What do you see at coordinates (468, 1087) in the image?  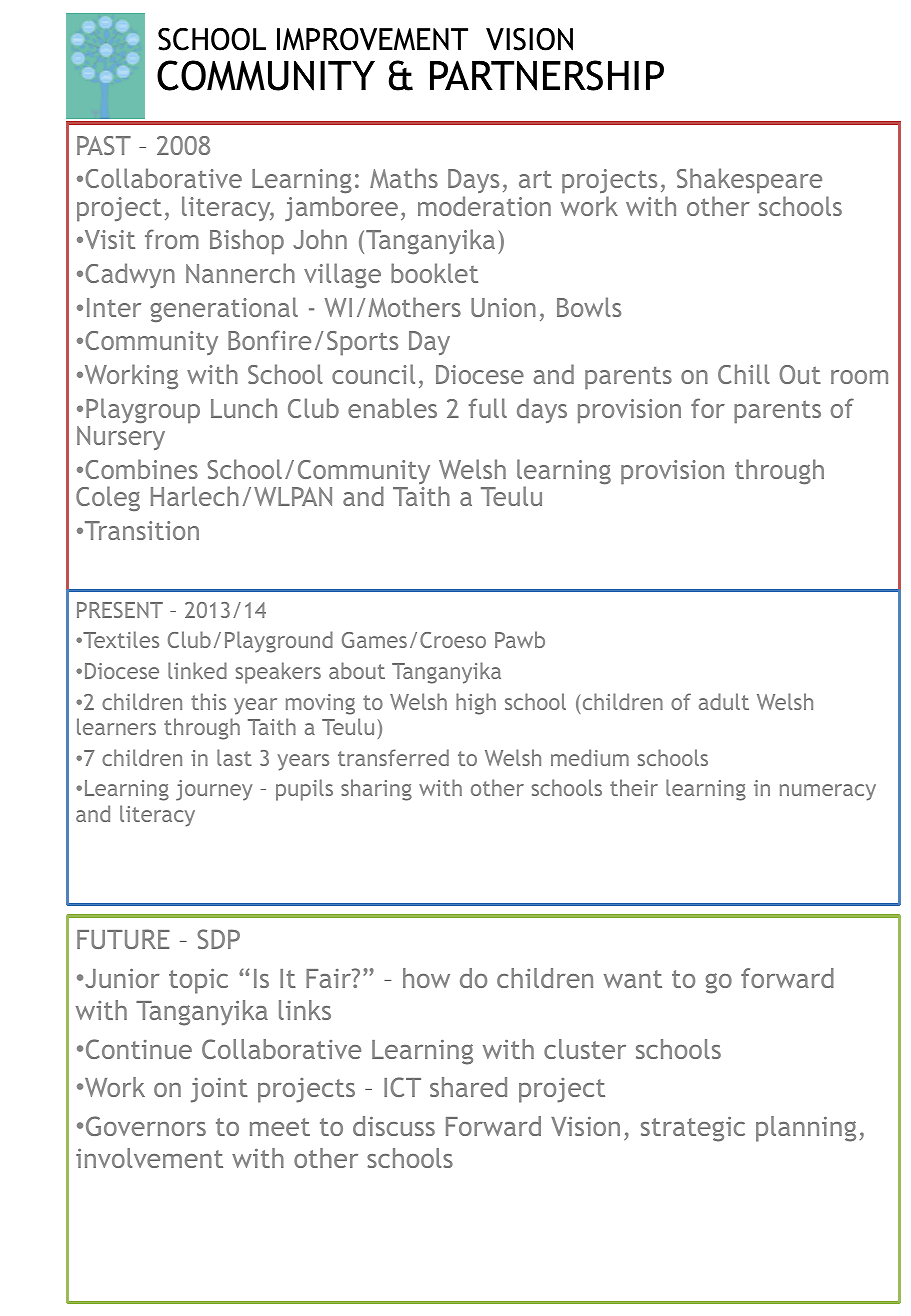 I see `shared` at bounding box center [468, 1087].
